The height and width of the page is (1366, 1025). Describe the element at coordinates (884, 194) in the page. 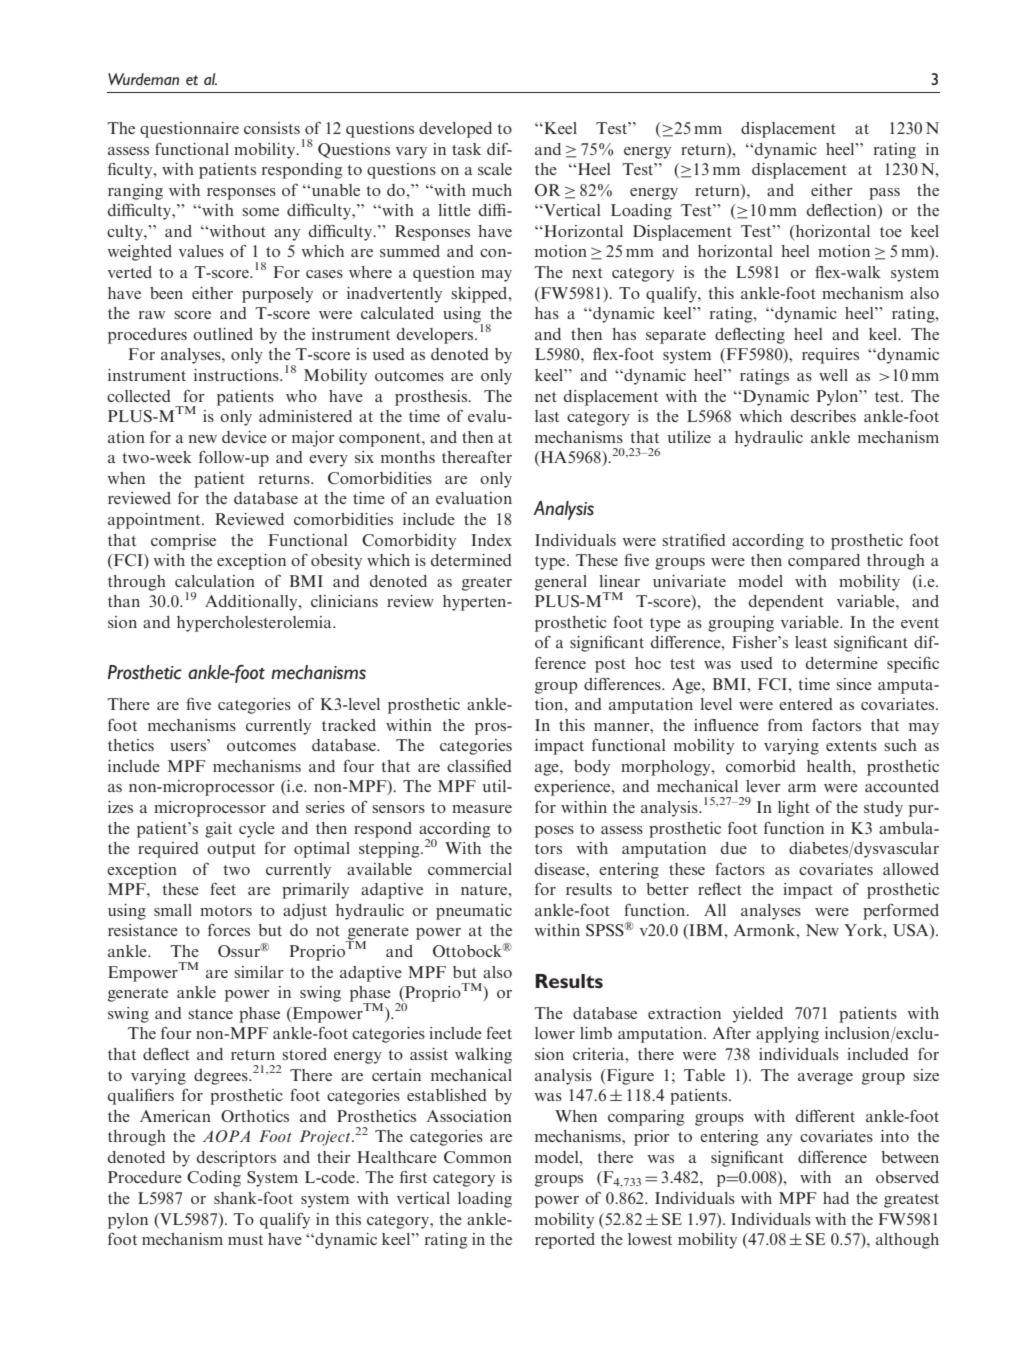

I see `pass` at that location.
